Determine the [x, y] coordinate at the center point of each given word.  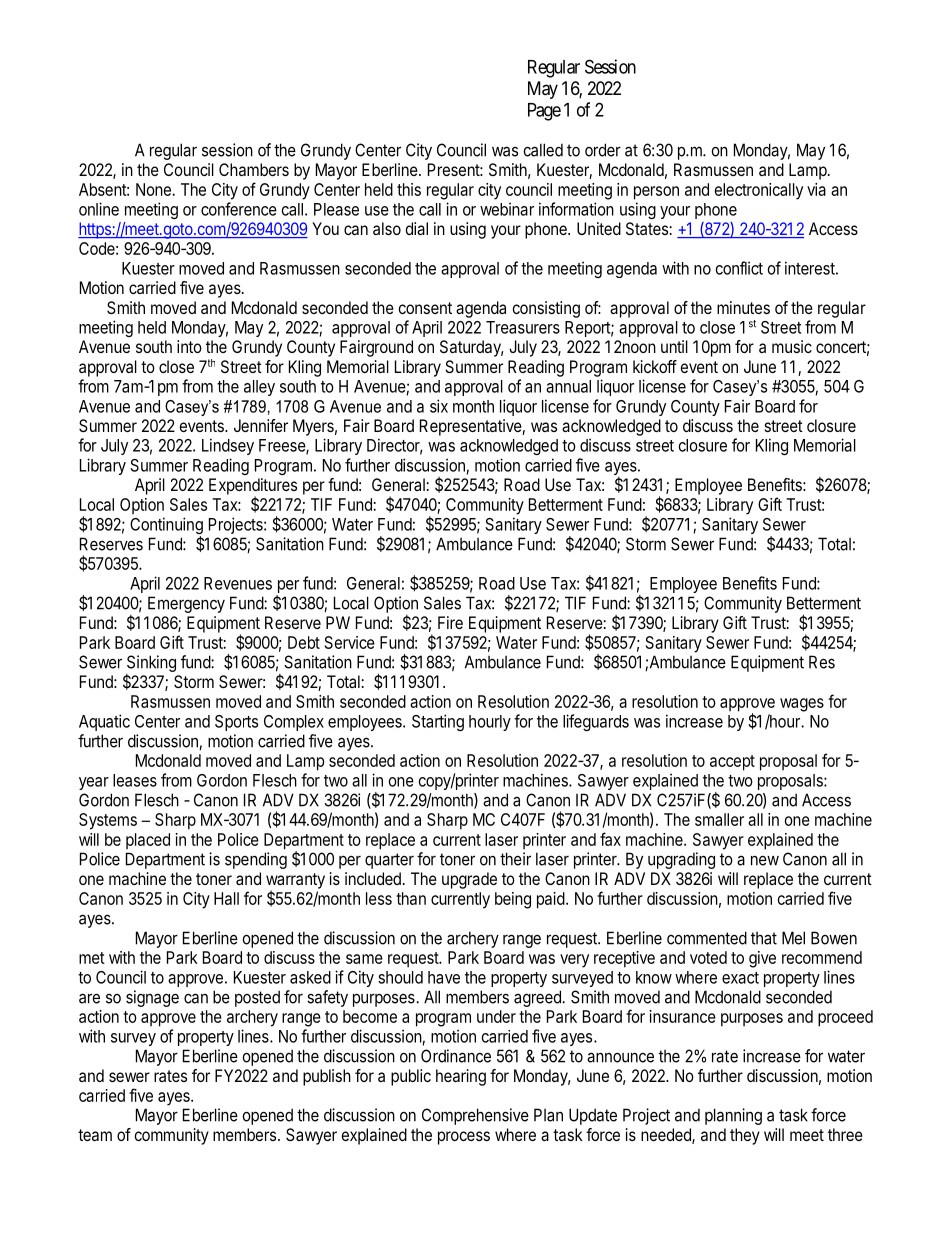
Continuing [166, 527]
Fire [450, 622]
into [189, 346]
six [439, 406]
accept [732, 763]
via [816, 189]
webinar [507, 209]
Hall [226, 898]
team [95, 1135]
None [154, 189]
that [764, 938]
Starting [438, 722]
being [513, 900]
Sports [236, 723]
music [792, 346]
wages [802, 705]
